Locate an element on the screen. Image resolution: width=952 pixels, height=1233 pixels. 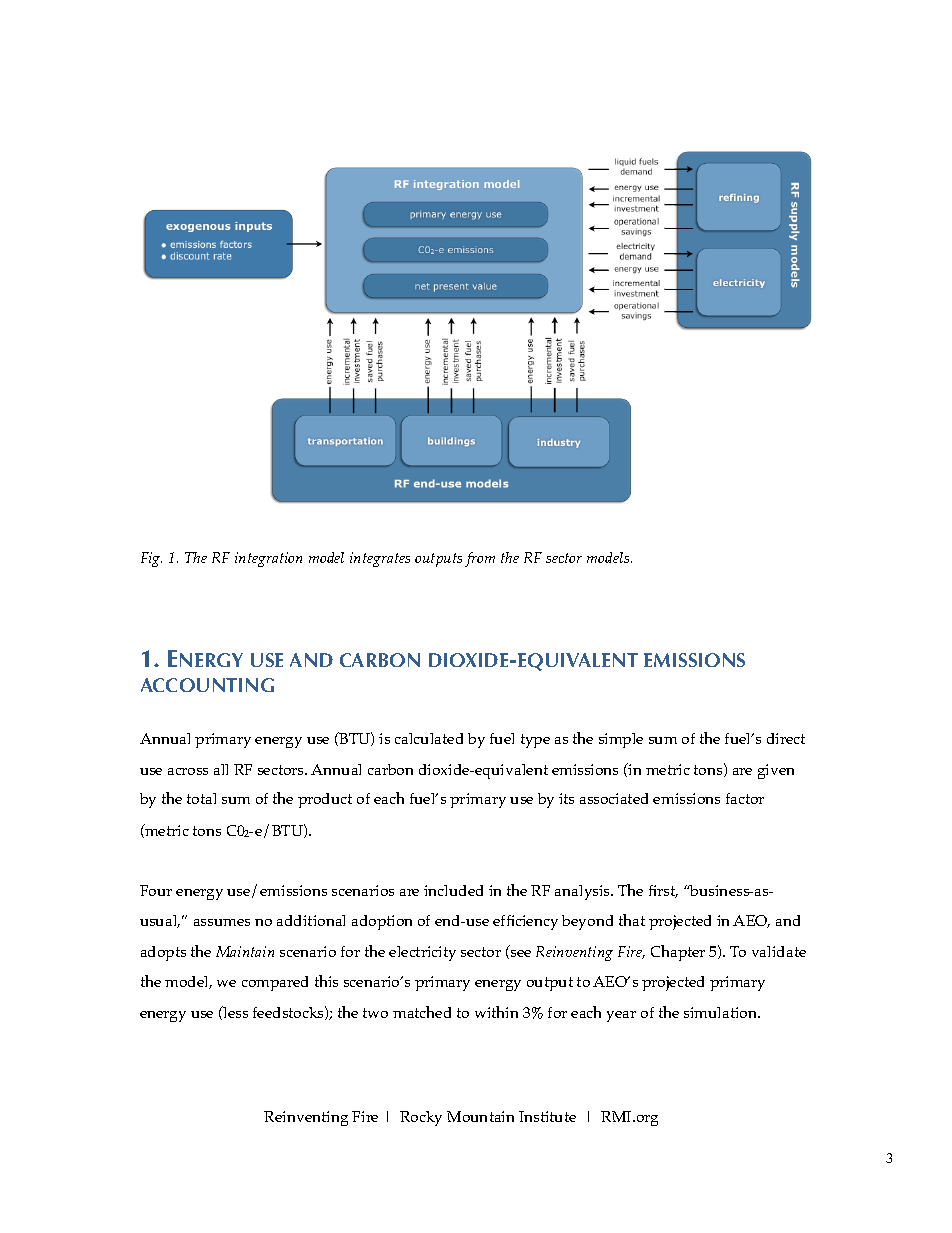
integration is located at coordinates (268, 559).
